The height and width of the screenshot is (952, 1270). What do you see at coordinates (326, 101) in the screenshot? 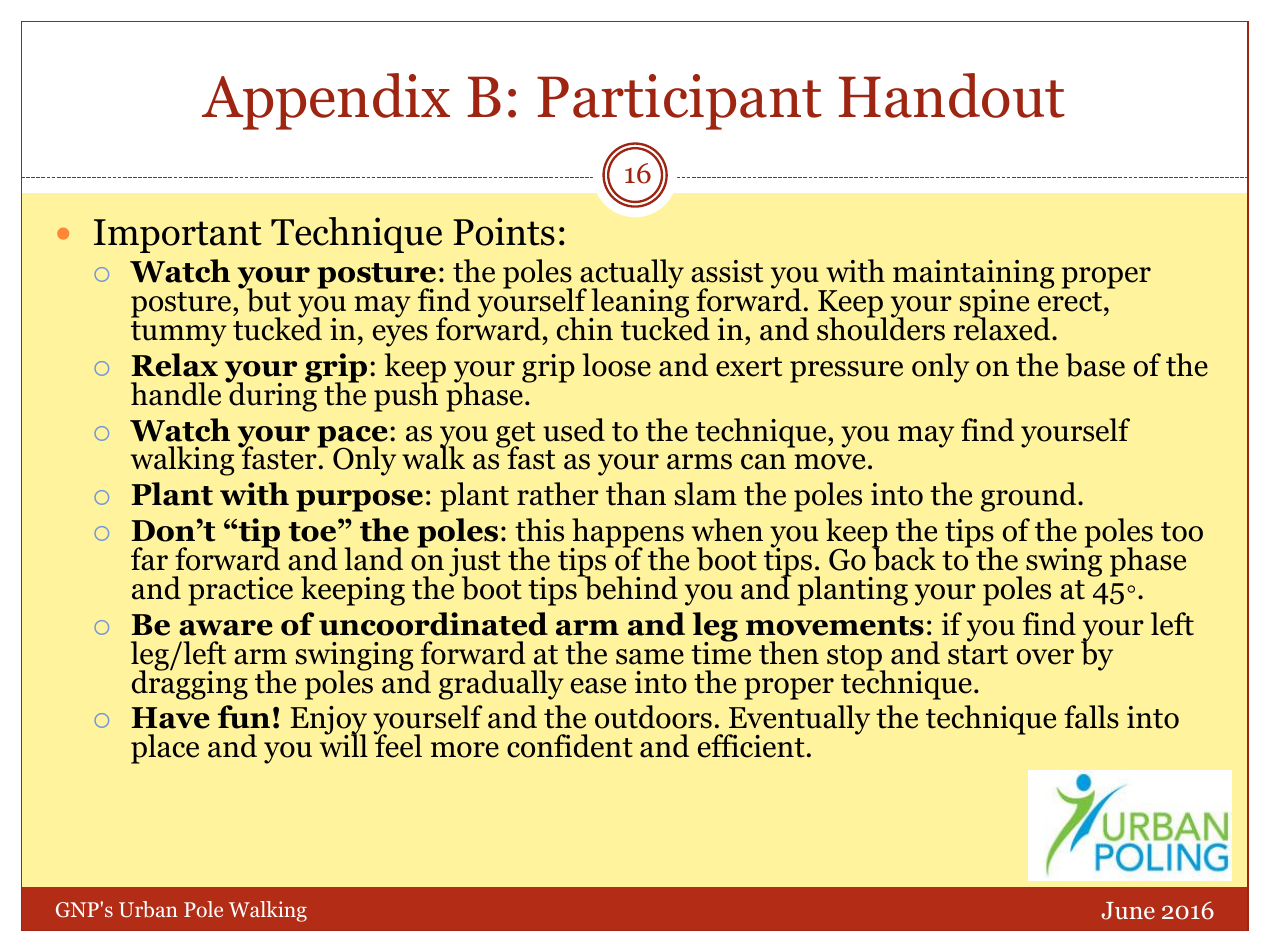
I see `Appendix` at bounding box center [326, 101].
